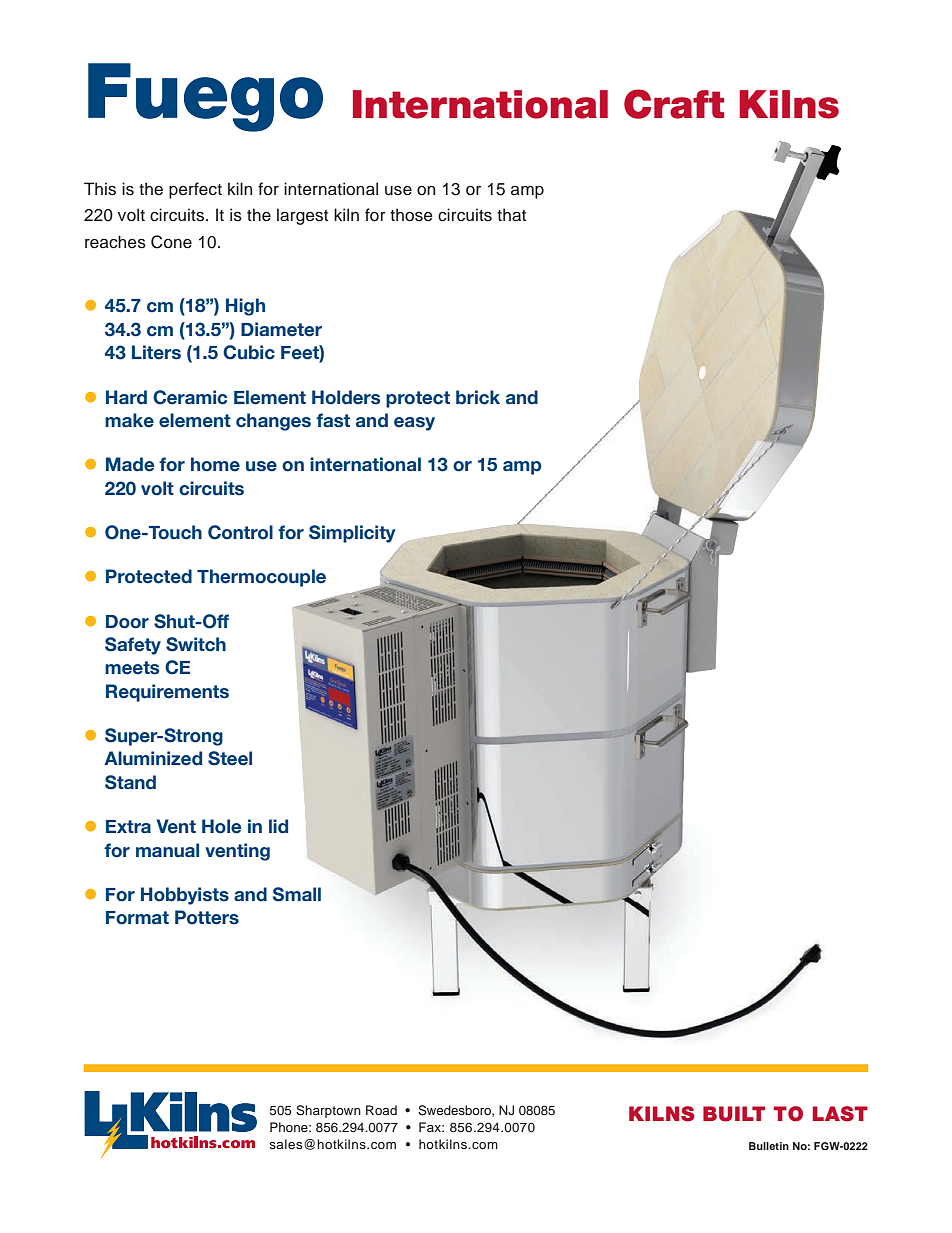 The image size is (952, 1233). Describe the element at coordinates (840, 1114) in the screenshot. I see `LAST` at that location.
